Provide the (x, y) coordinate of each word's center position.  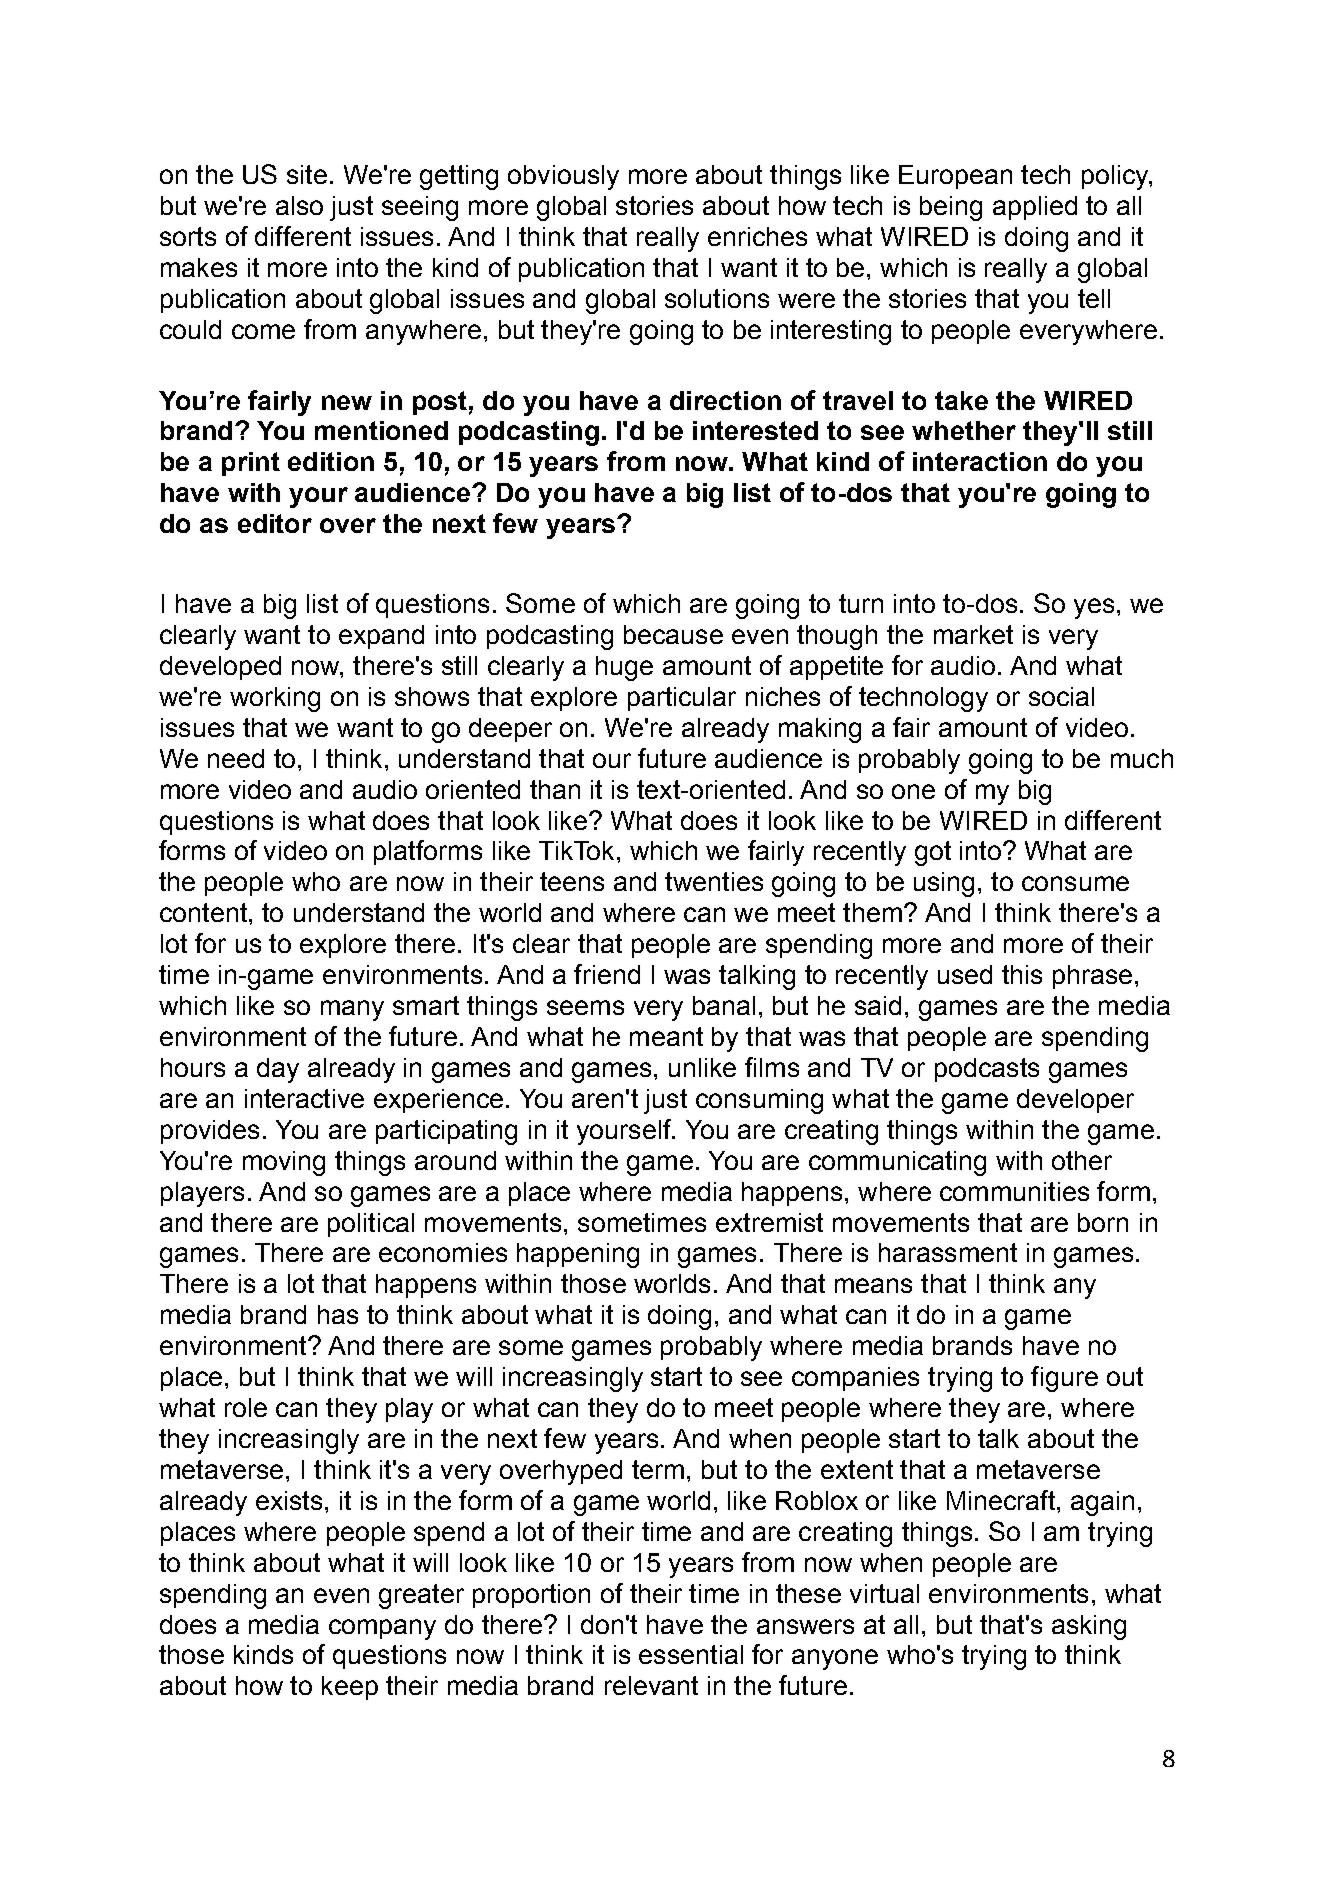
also (299, 205)
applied (1035, 208)
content (203, 912)
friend (607, 974)
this (1022, 974)
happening (578, 1255)
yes (1094, 608)
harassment (948, 1252)
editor (275, 523)
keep (350, 1688)
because (673, 634)
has (338, 1314)
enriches (757, 236)
